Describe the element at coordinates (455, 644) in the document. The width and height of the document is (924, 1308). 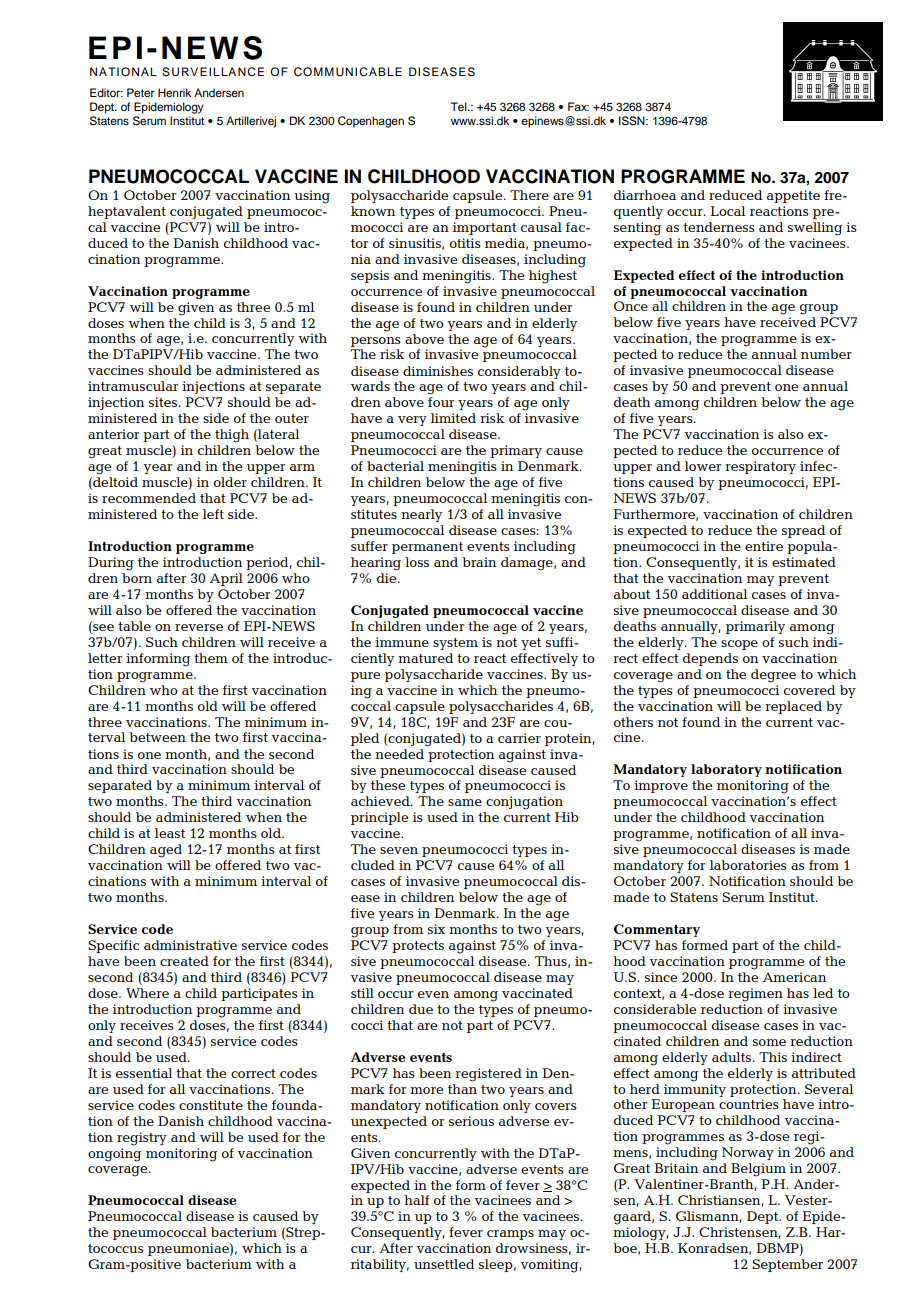
I see `system` at that location.
